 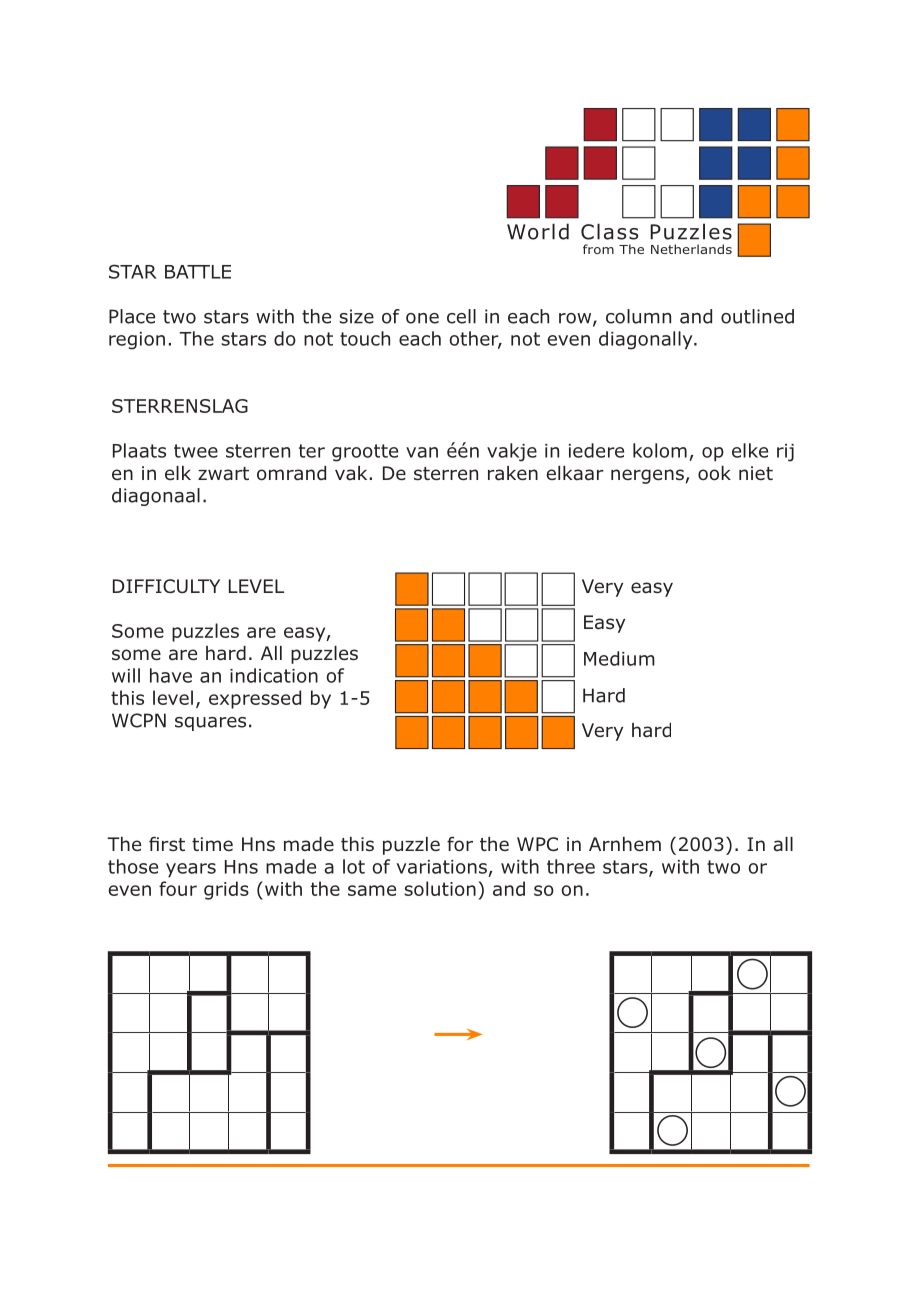 What do you see at coordinates (442, 867) in the image?
I see `variations` at bounding box center [442, 867].
